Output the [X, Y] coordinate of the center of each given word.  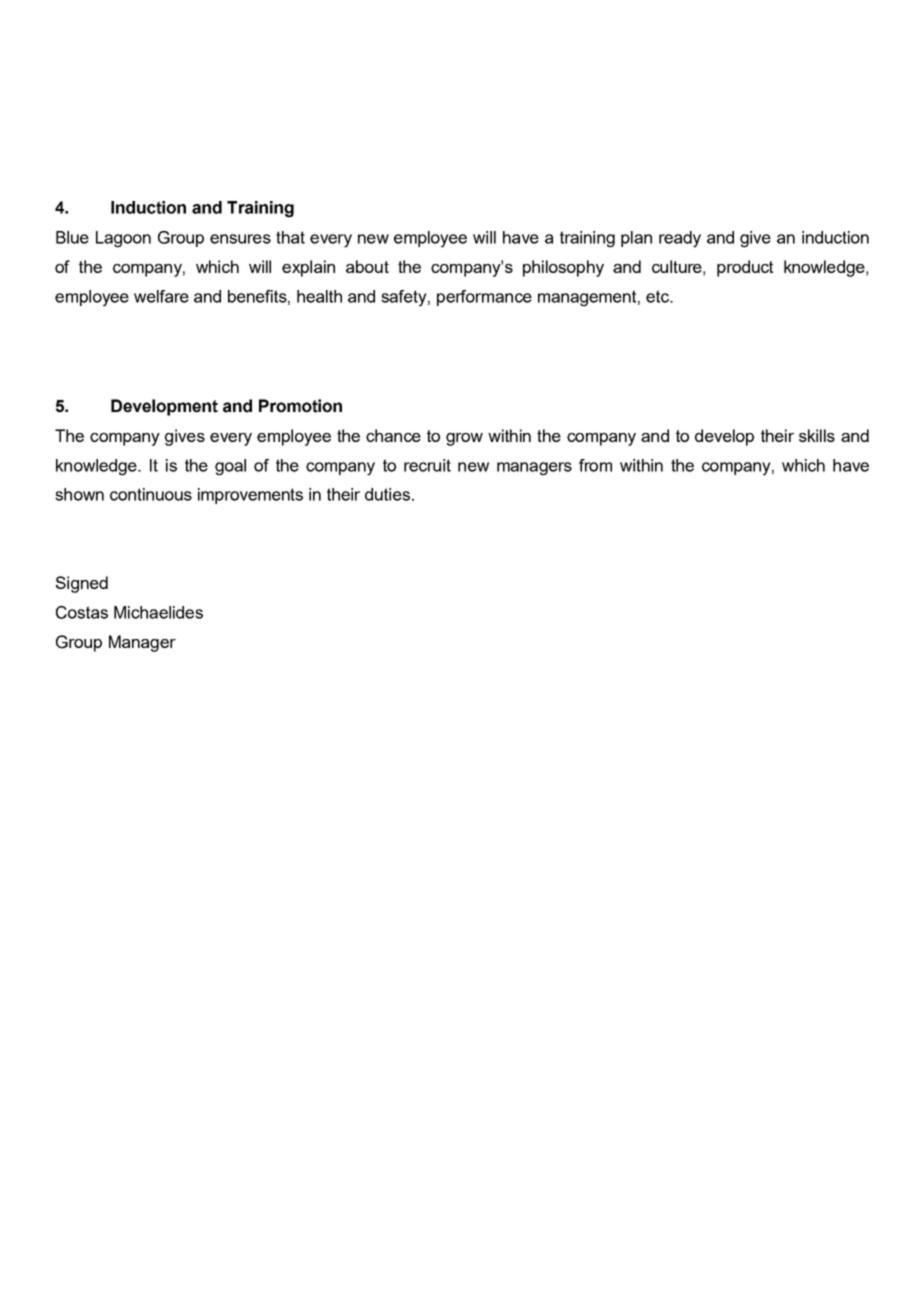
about [367, 266]
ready [680, 239]
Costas [82, 612]
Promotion [300, 406]
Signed [82, 584]
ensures [240, 239]
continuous [151, 494]
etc [658, 296]
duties [389, 494]
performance [484, 298]
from [595, 465]
